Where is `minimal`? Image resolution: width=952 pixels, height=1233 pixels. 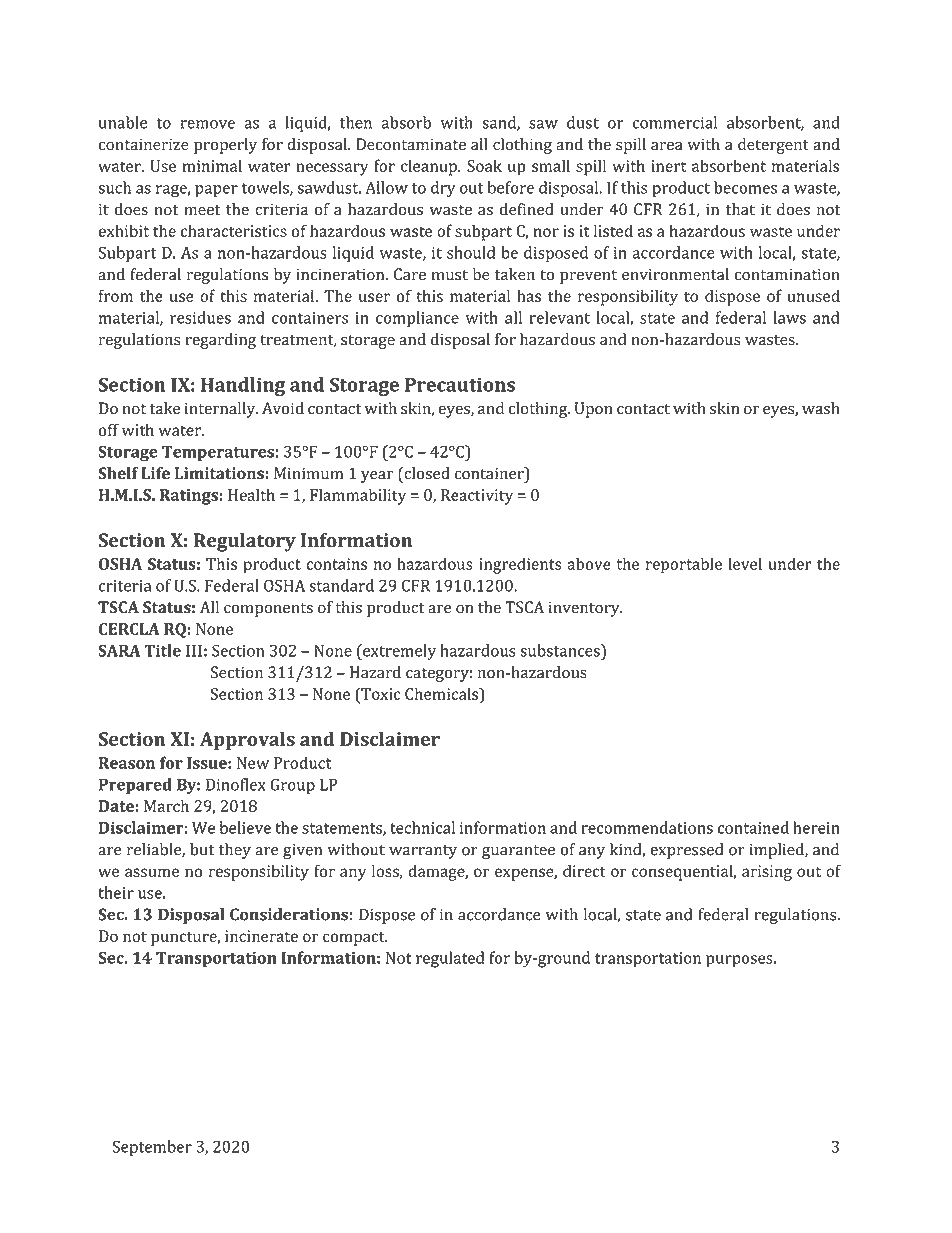 minimal is located at coordinates (212, 165).
